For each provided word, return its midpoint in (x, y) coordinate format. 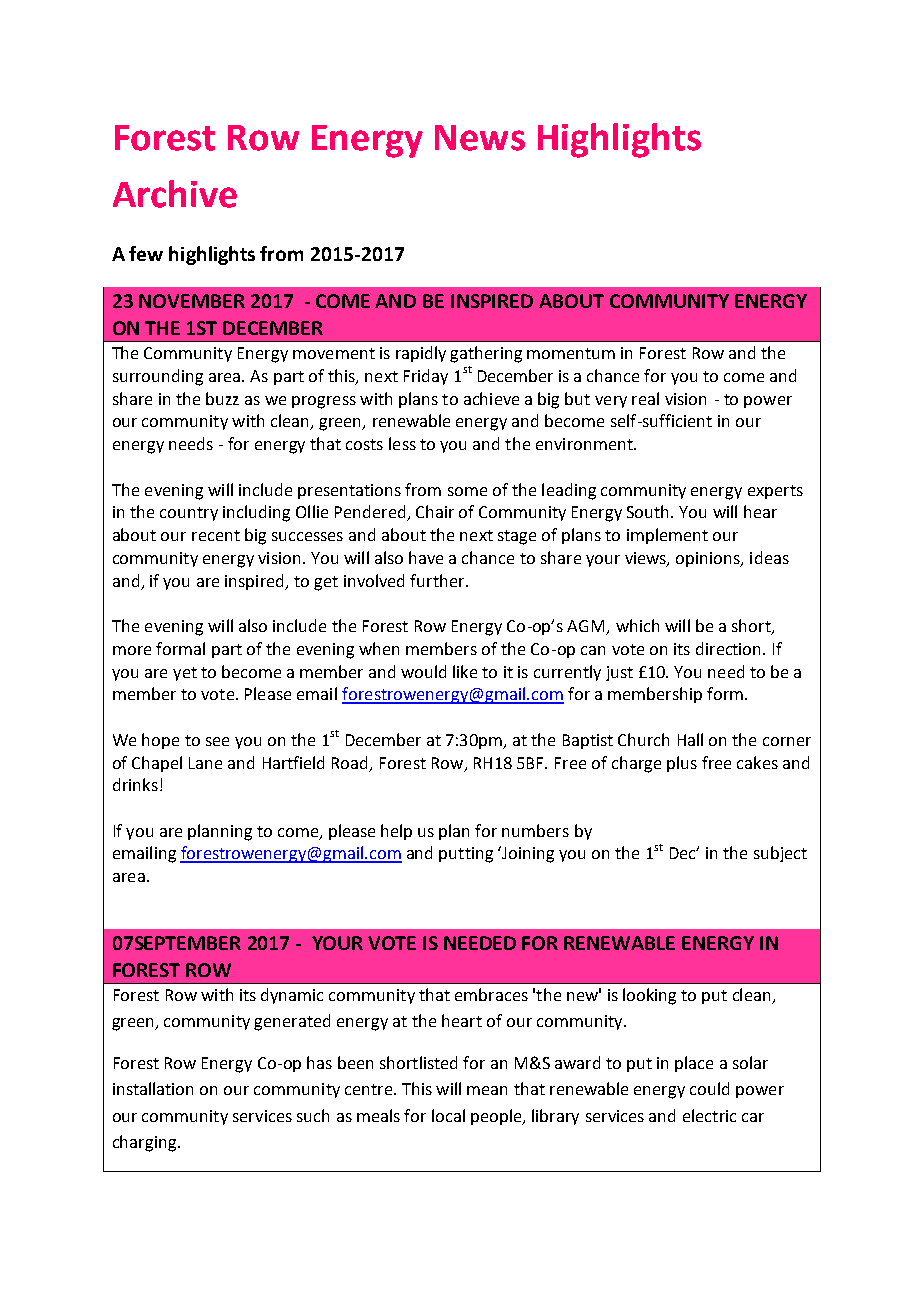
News (480, 138)
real (645, 398)
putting (466, 855)
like (465, 671)
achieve (491, 398)
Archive (175, 194)
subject (780, 854)
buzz (222, 398)
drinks (135, 784)
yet (185, 674)
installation (153, 1088)
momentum (571, 353)
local (448, 1115)
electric (709, 1115)
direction (730, 648)
